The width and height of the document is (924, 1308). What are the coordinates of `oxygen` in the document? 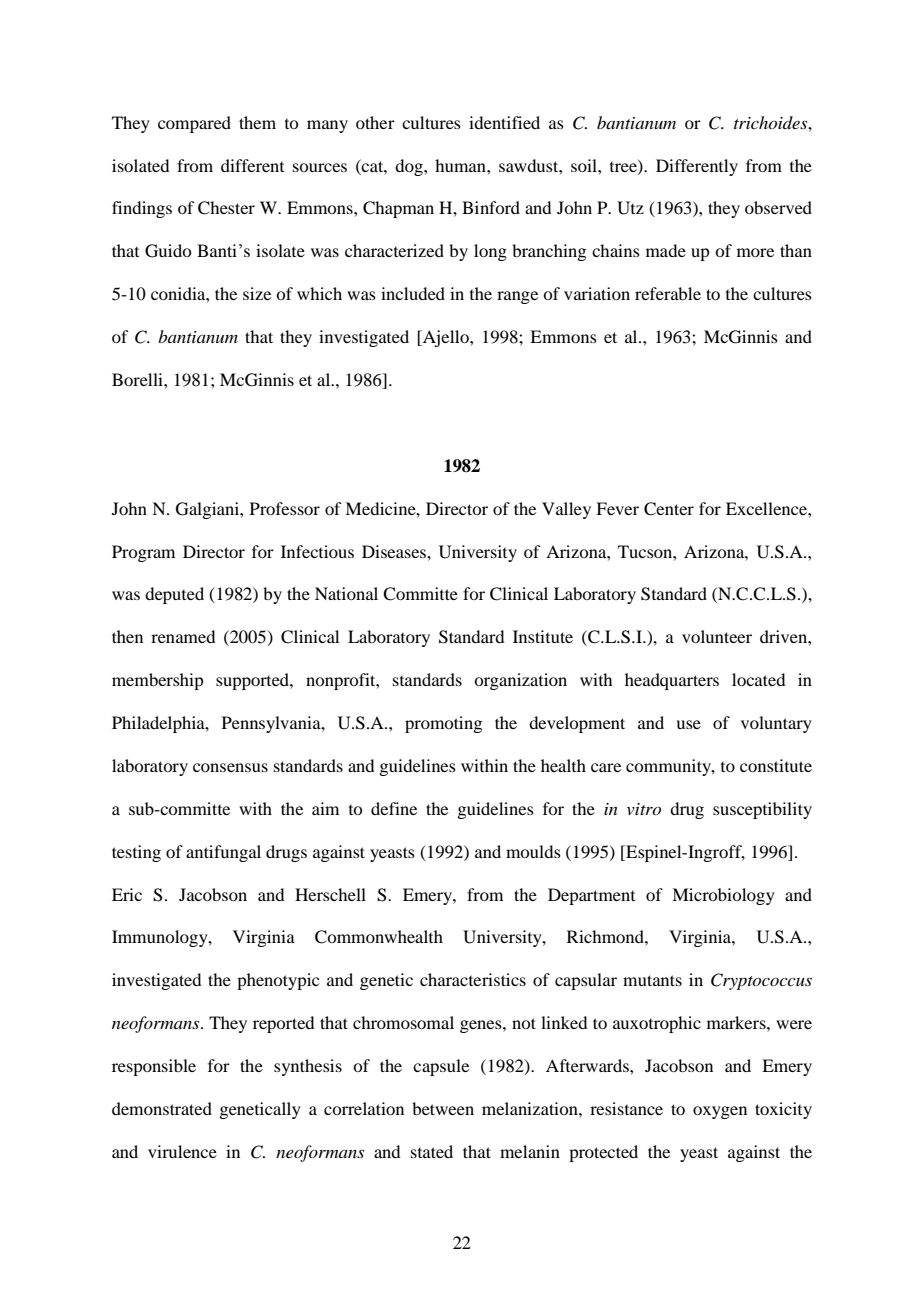 It's located at (720, 1112).
